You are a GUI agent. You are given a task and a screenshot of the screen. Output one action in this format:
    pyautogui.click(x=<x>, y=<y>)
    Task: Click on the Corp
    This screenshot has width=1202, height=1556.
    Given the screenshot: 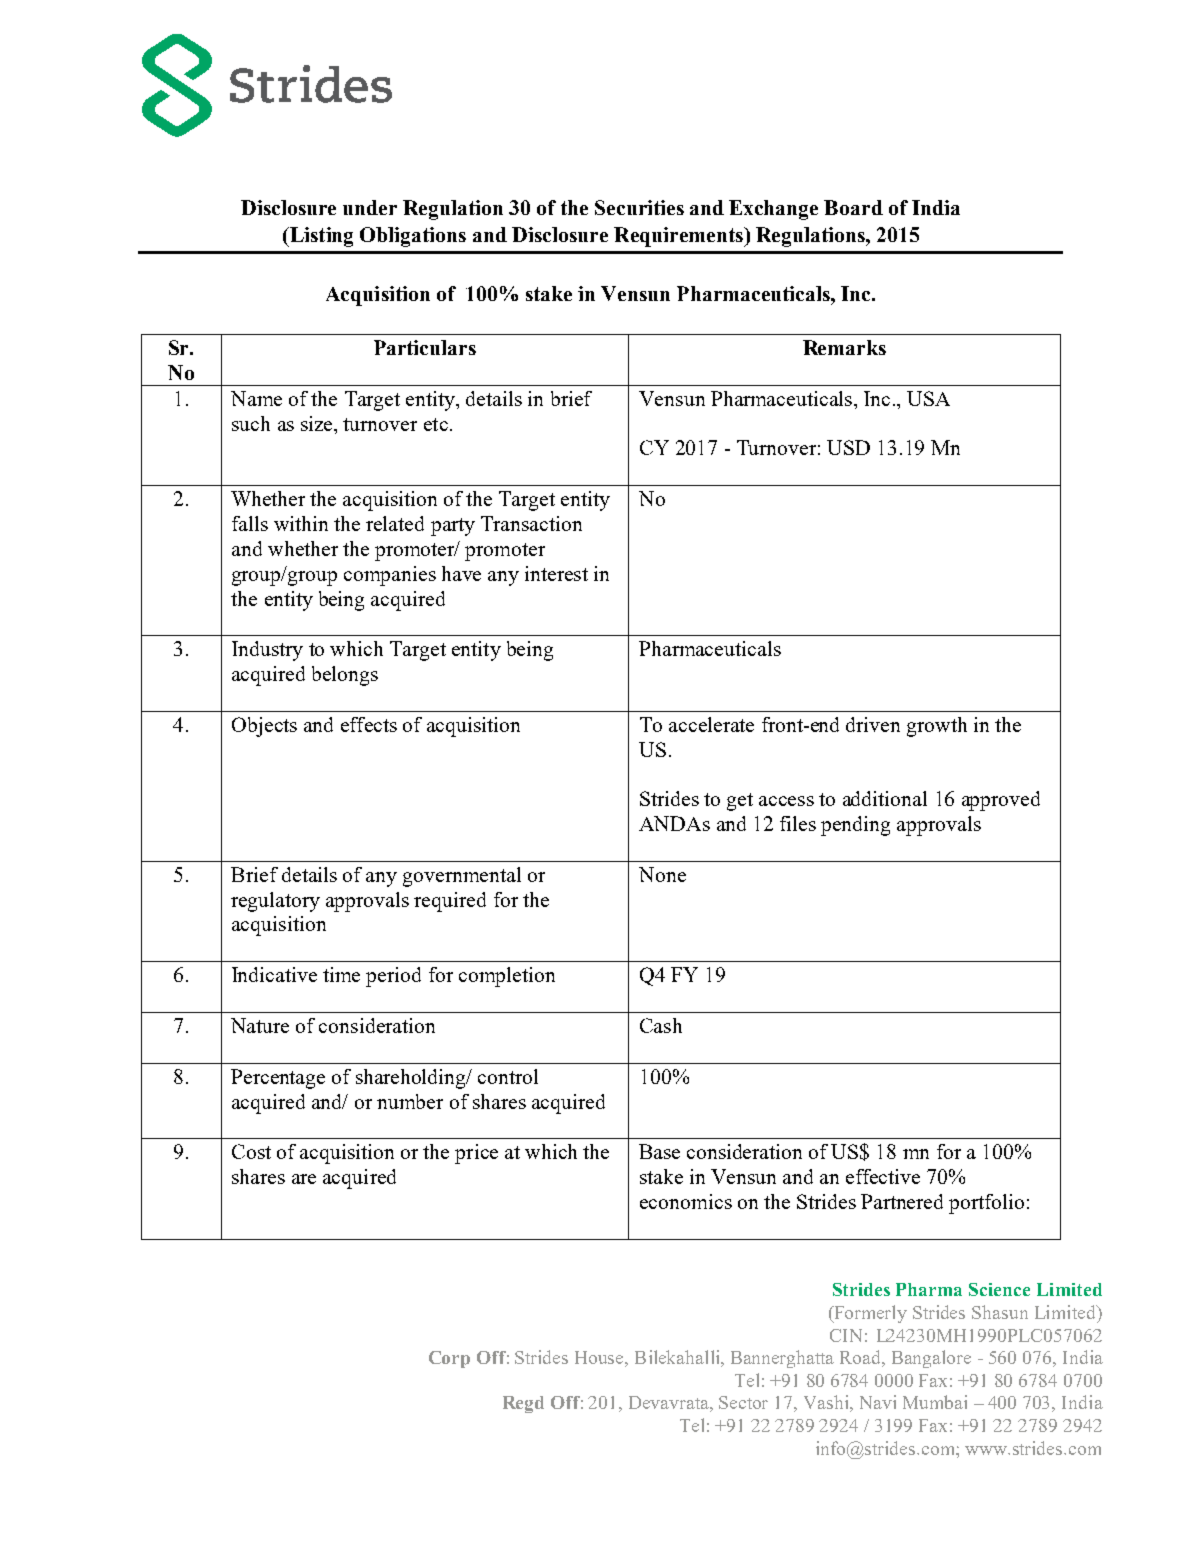 What is the action you would take?
    pyautogui.click(x=449, y=1359)
